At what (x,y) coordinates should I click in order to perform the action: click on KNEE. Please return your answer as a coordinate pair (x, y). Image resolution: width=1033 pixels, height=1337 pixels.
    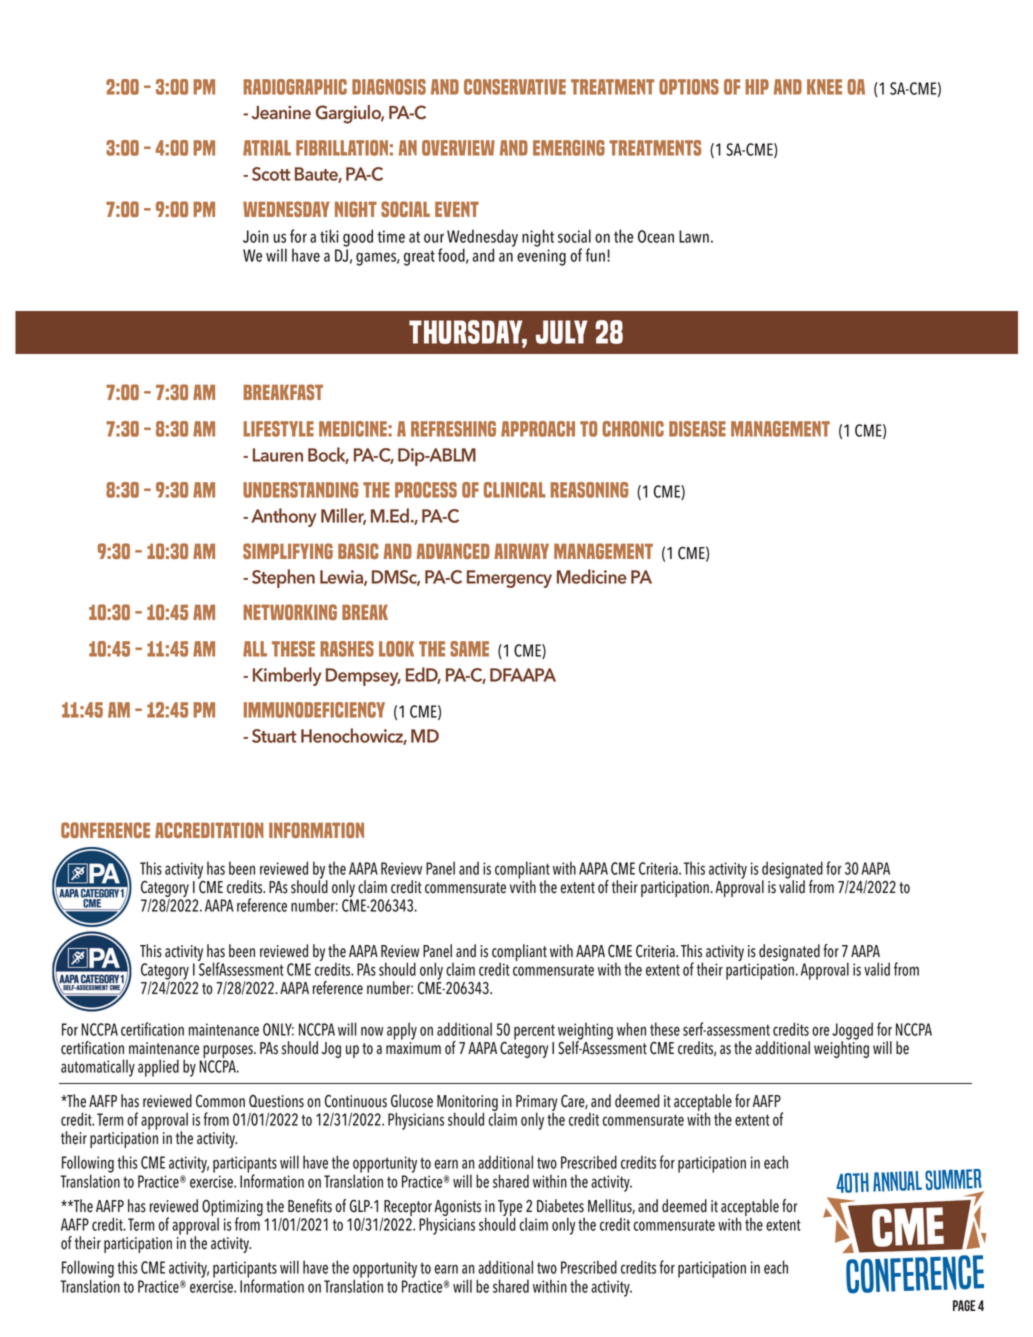
    Looking at the image, I should click on (824, 87).
